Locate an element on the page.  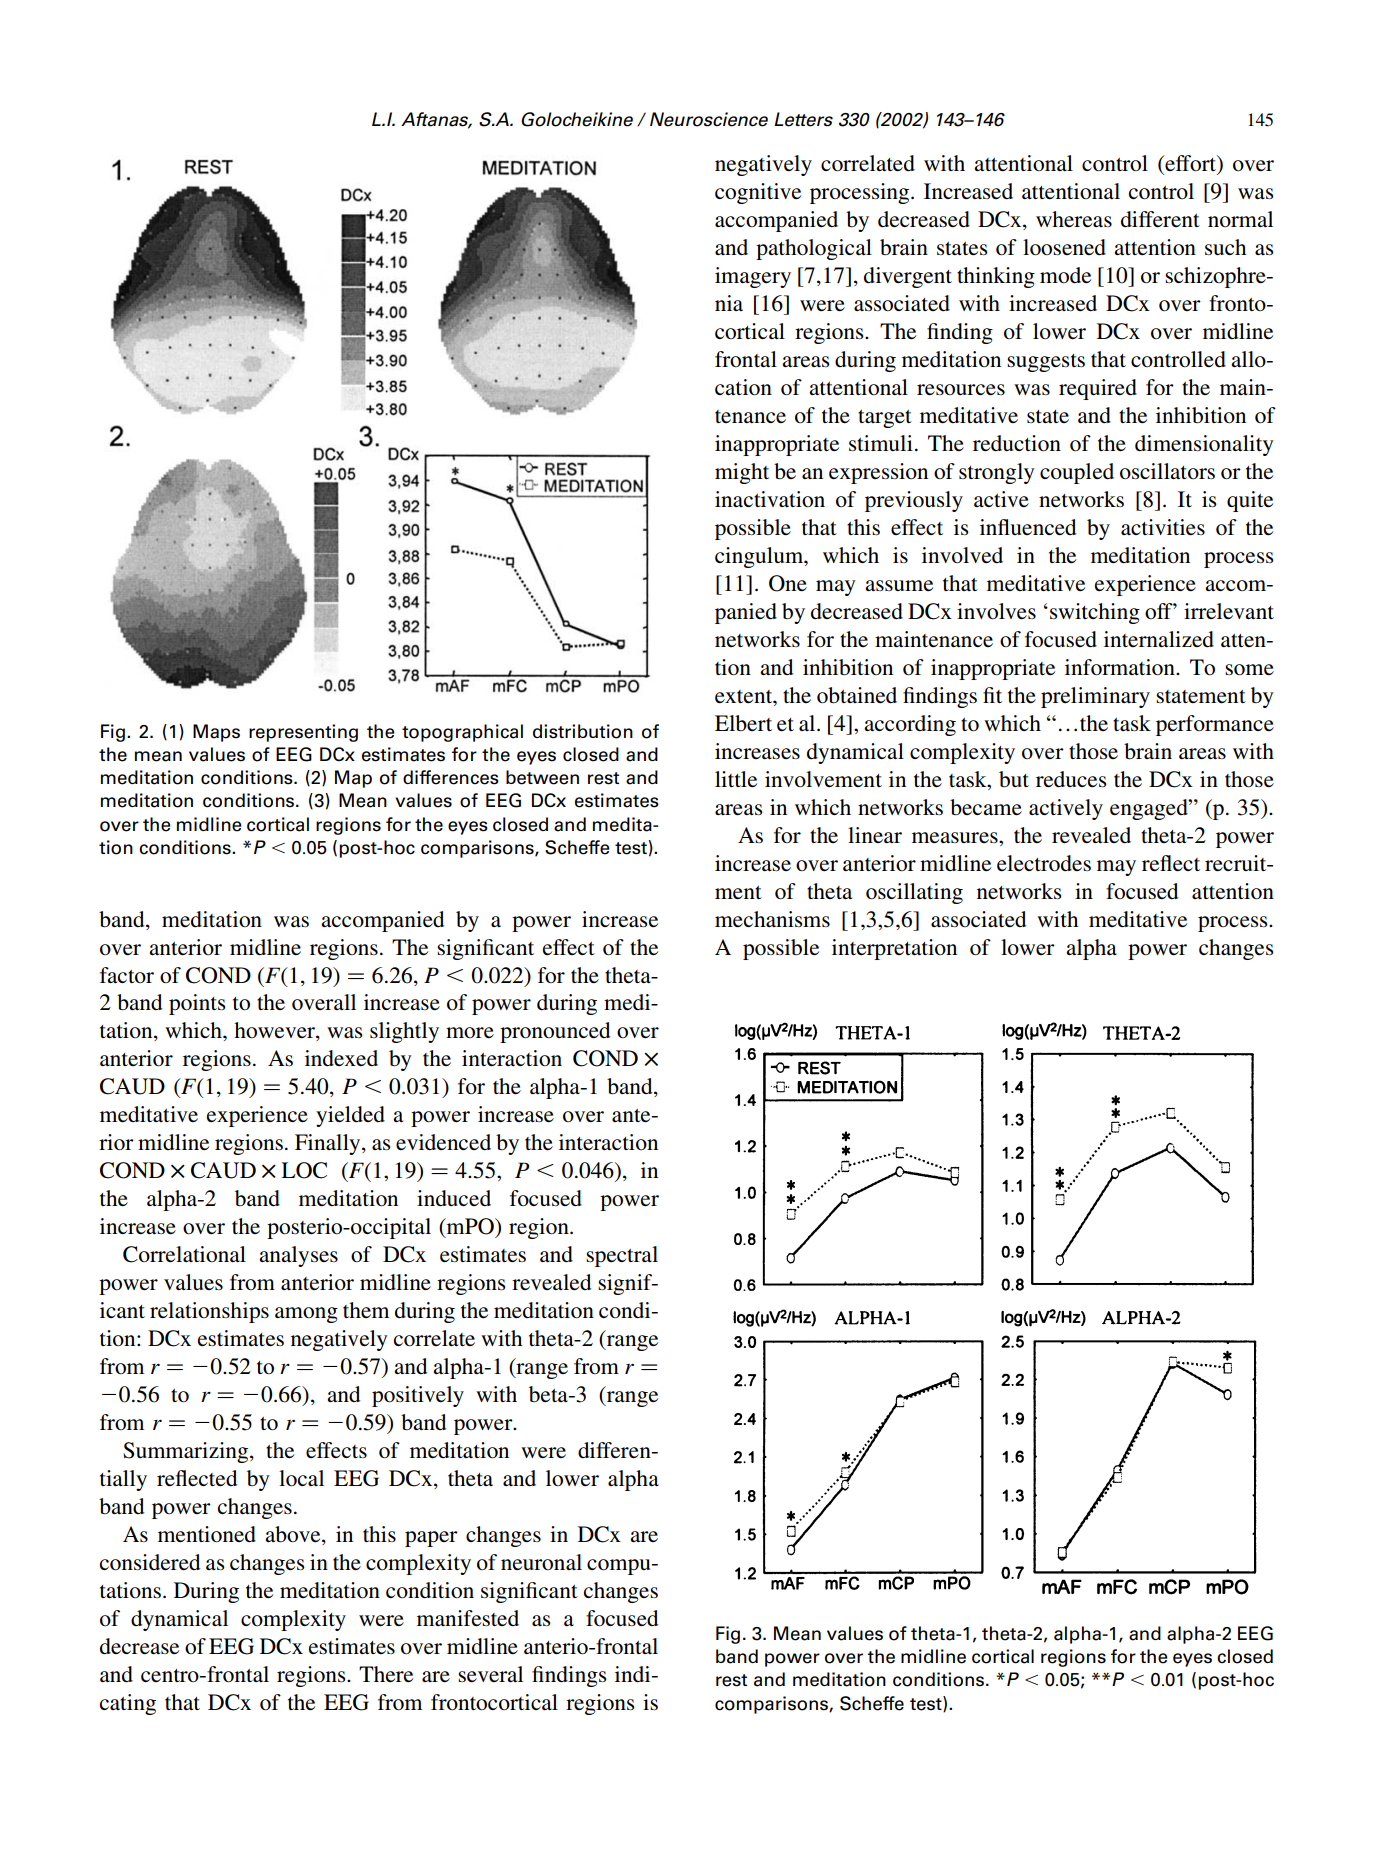
effort is located at coordinates (1190, 163).
